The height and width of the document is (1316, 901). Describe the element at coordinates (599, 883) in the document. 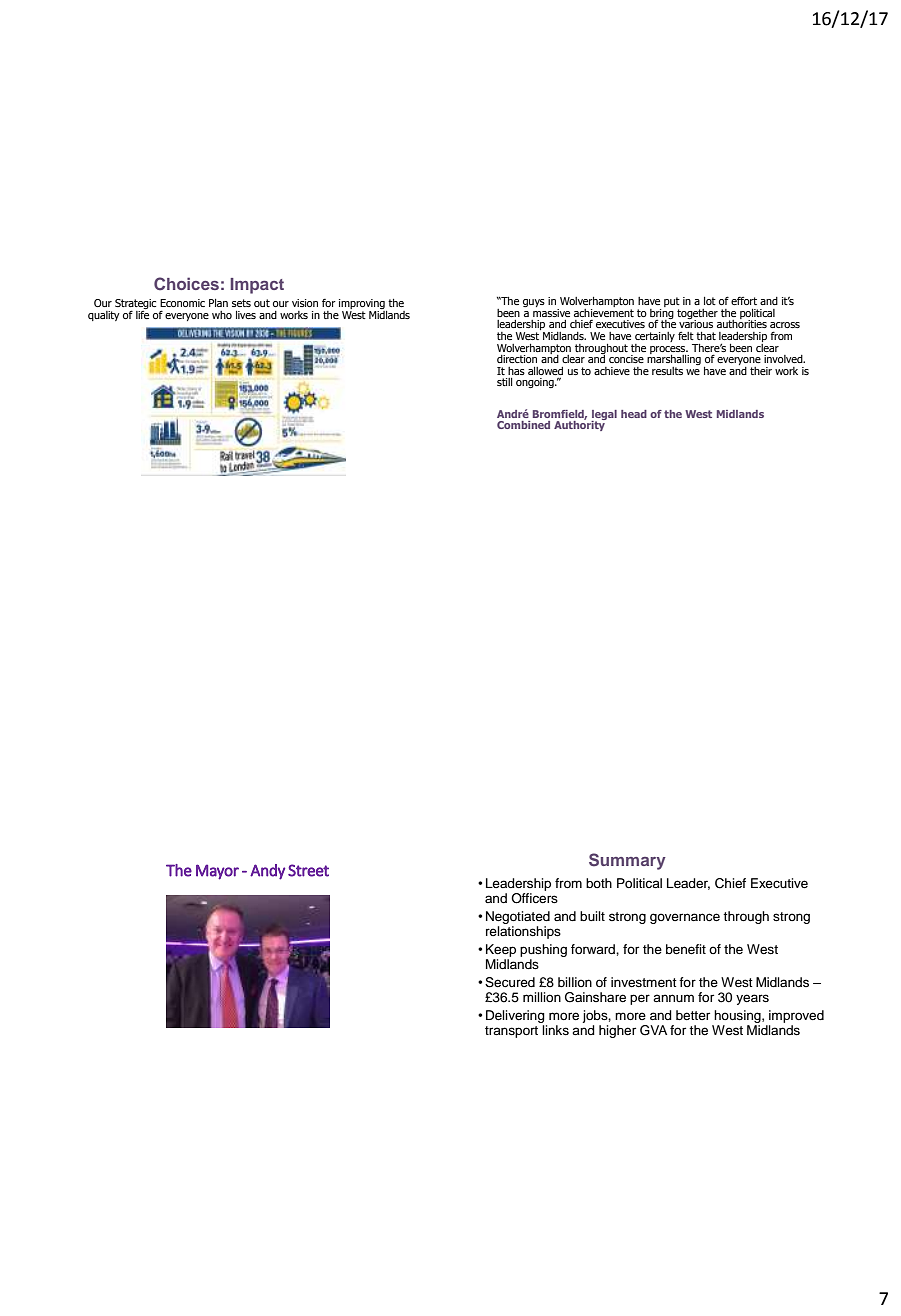

I see `both` at that location.
